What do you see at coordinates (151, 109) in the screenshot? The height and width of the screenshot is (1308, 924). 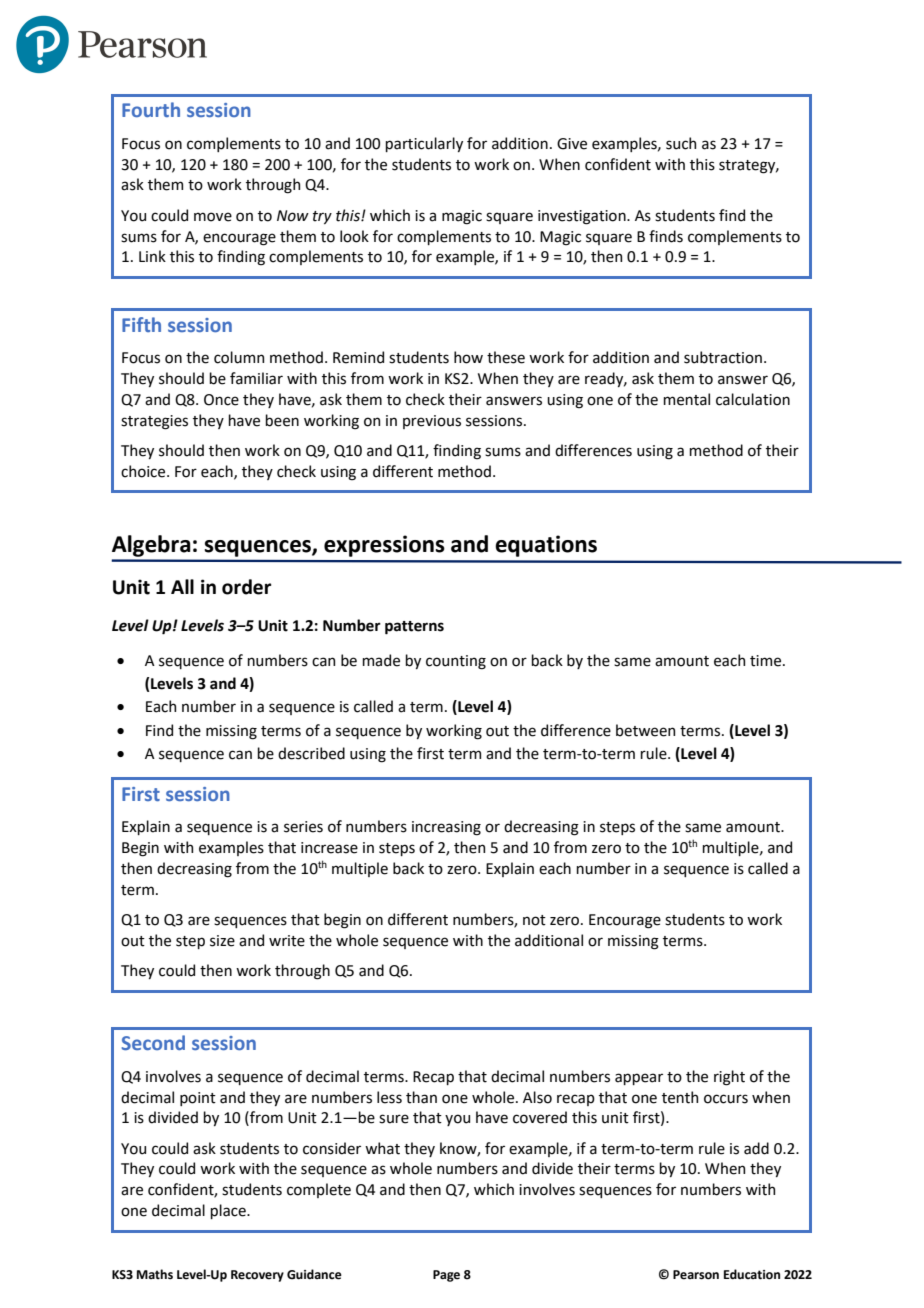 I see `Fourth` at bounding box center [151, 109].
